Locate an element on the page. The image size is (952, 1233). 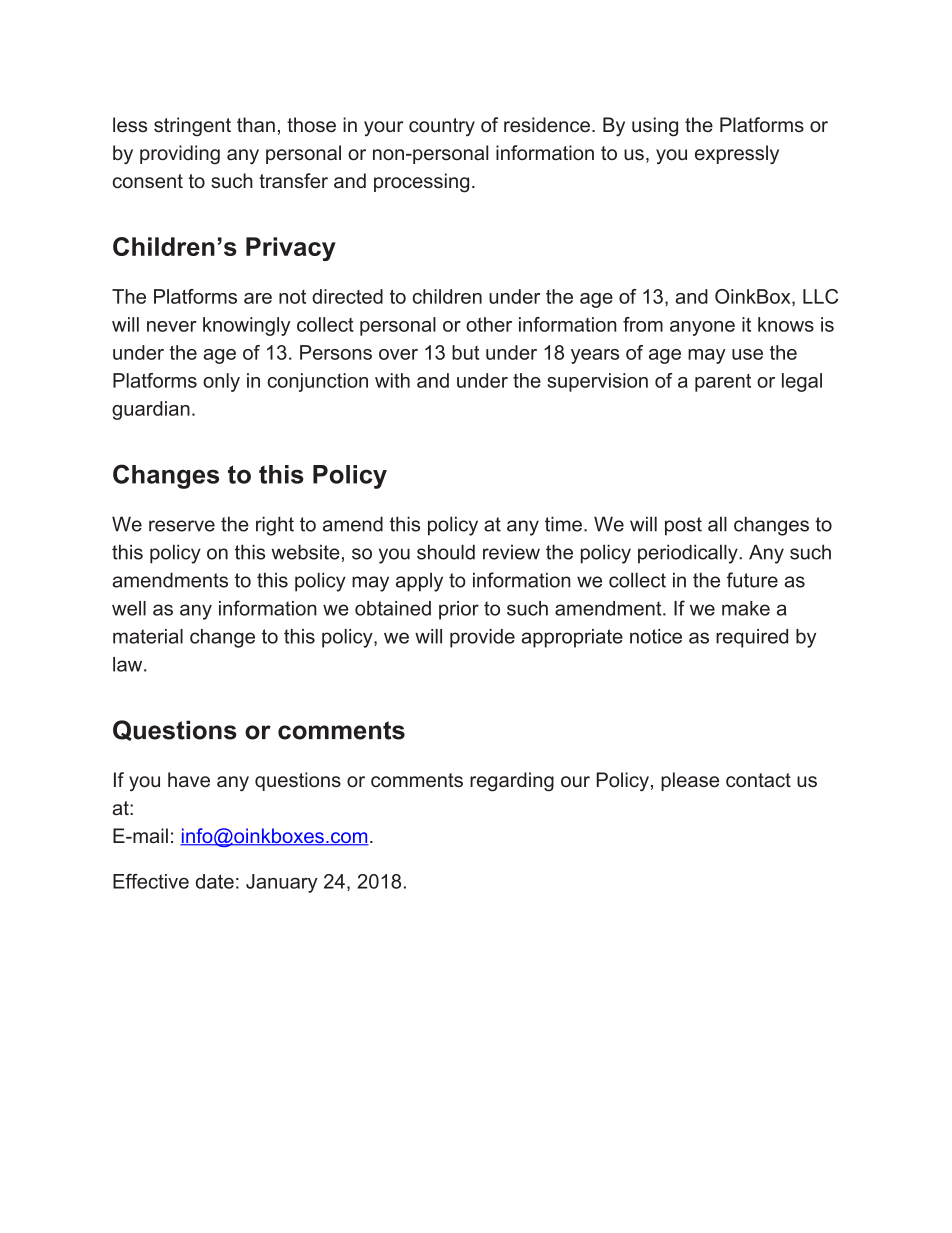
with is located at coordinates (392, 380).
